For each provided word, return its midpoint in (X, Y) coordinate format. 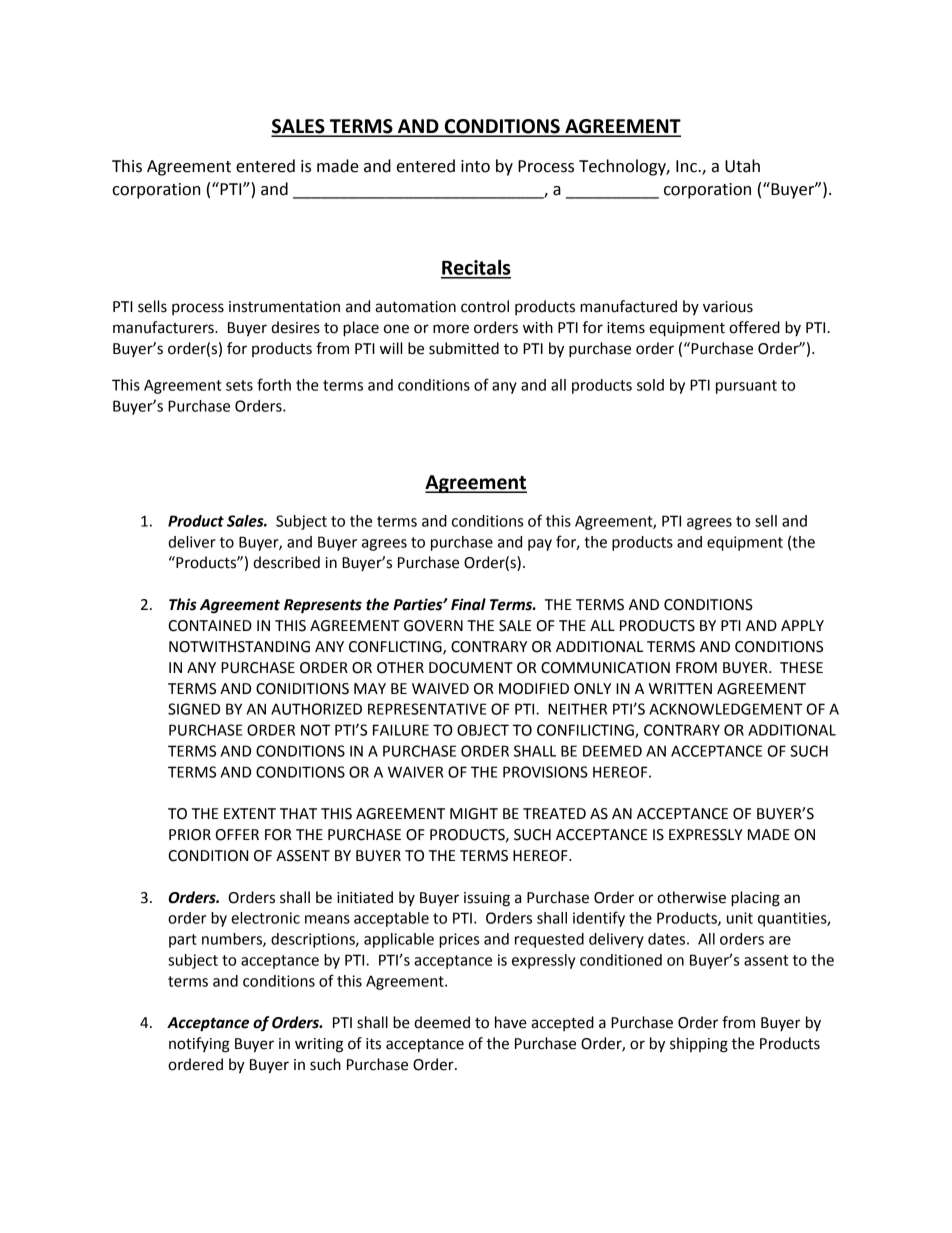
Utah (742, 166)
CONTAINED (210, 626)
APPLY (802, 625)
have (511, 1022)
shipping (699, 1045)
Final (468, 604)
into (475, 166)
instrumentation (284, 307)
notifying (199, 1045)
